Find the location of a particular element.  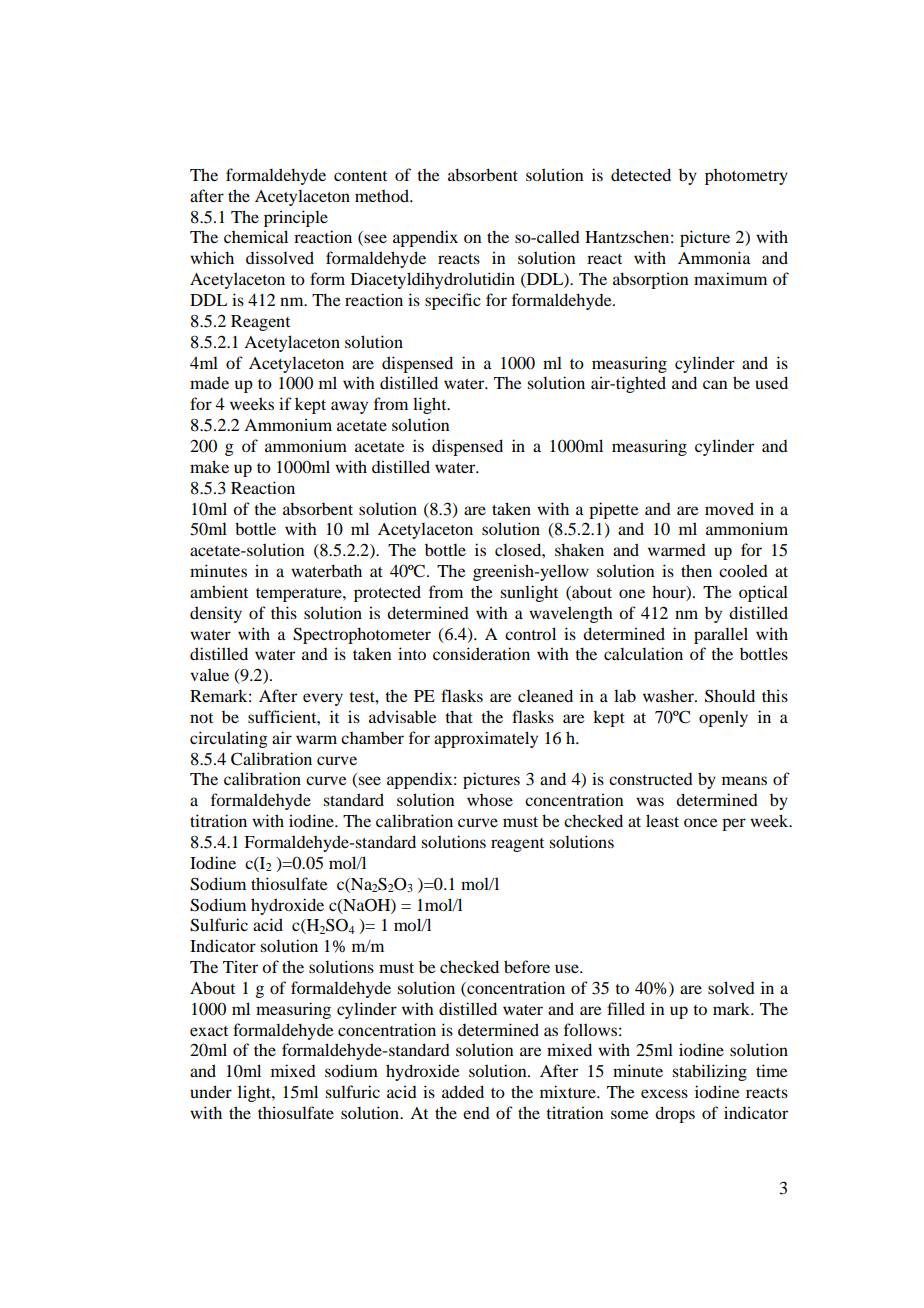

shaken is located at coordinates (579, 549).
